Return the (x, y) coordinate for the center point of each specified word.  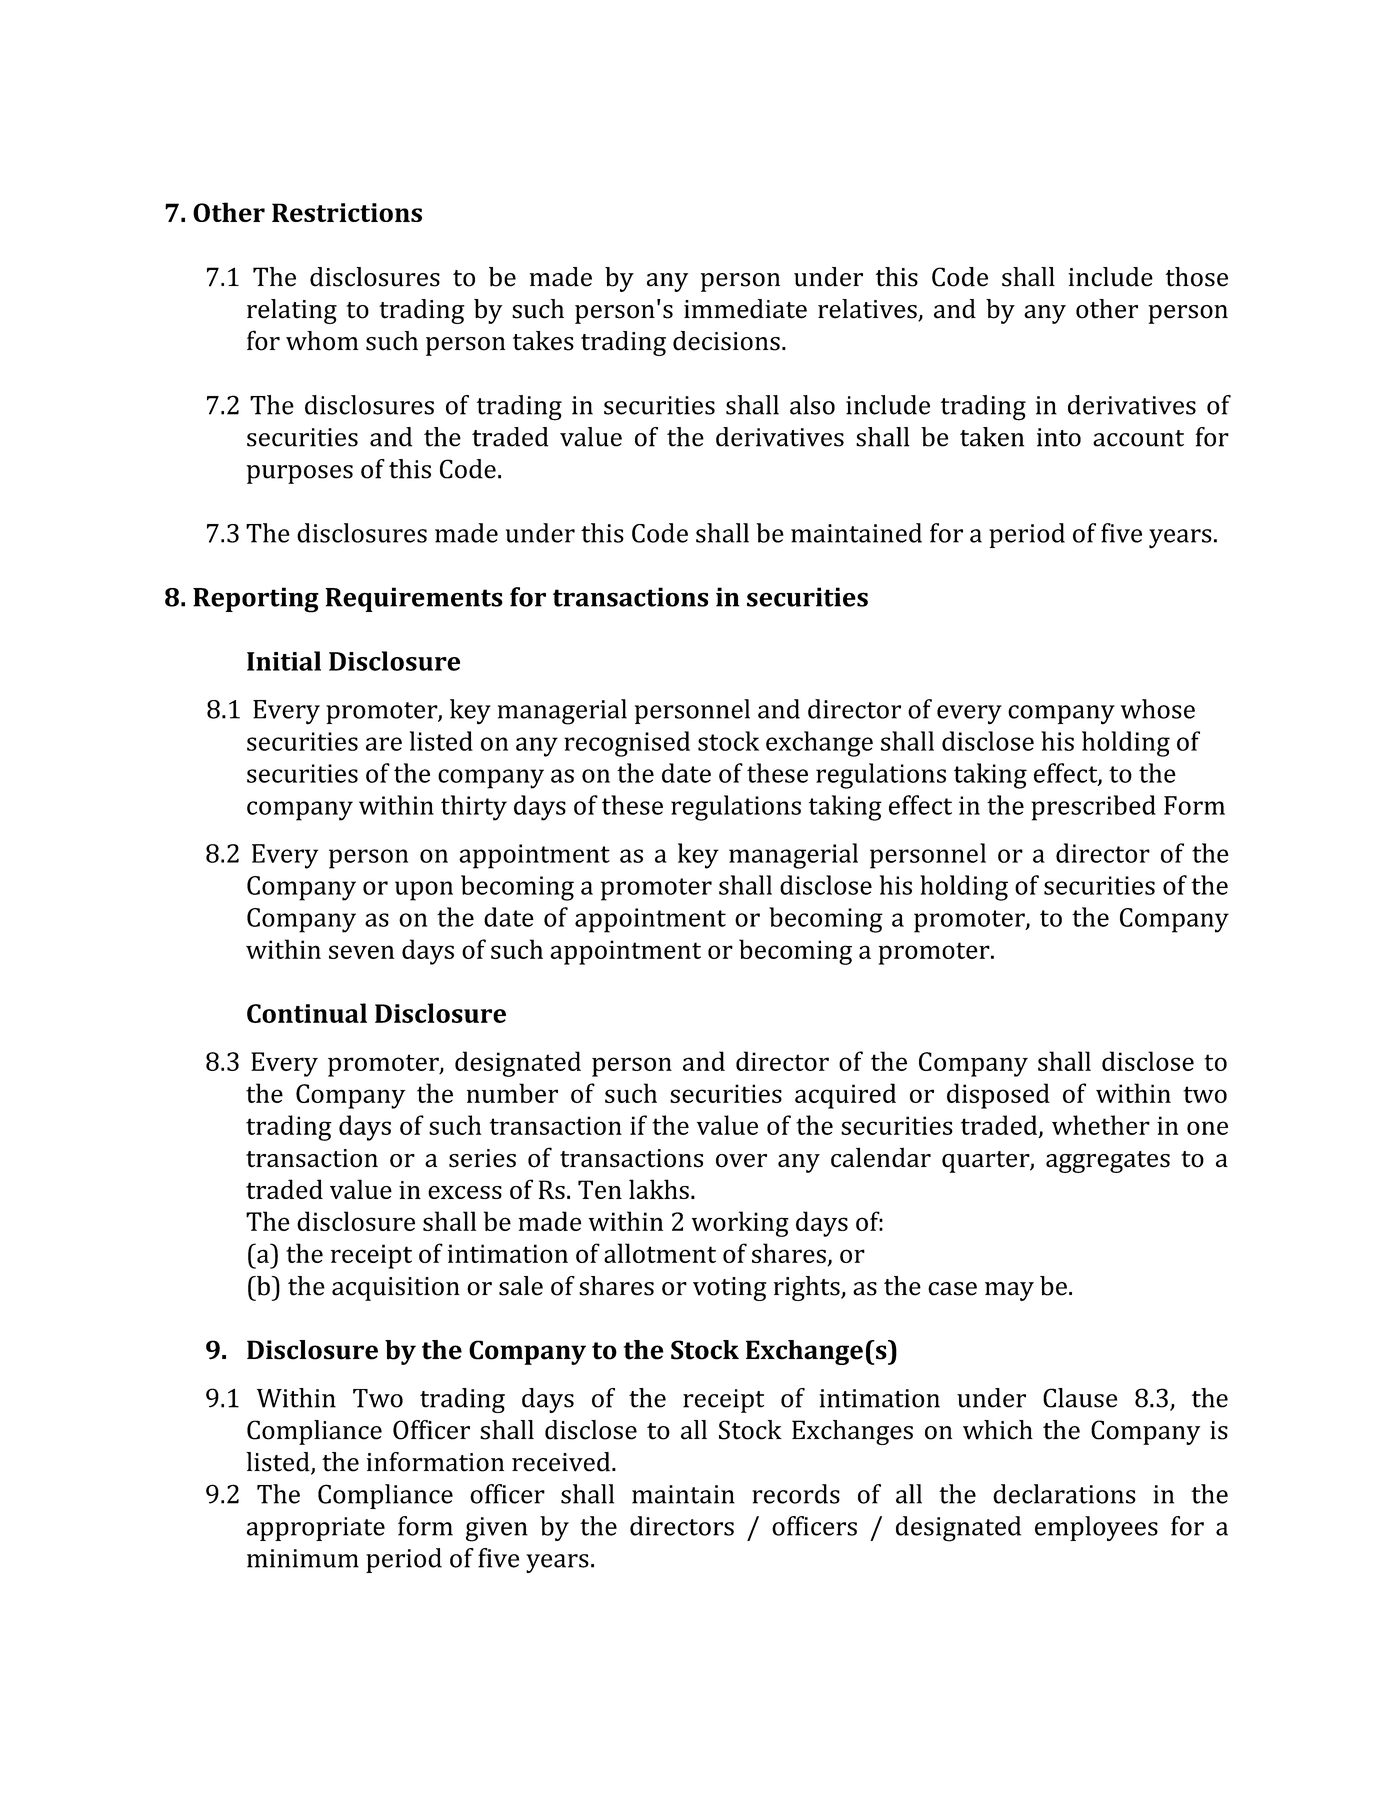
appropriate (316, 1529)
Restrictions (347, 212)
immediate (745, 309)
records (796, 1494)
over (741, 1161)
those (1197, 277)
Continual (307, 1013)
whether (1101, 1125)
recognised (627, 744)
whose (1158, 709)
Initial (284, 661)
